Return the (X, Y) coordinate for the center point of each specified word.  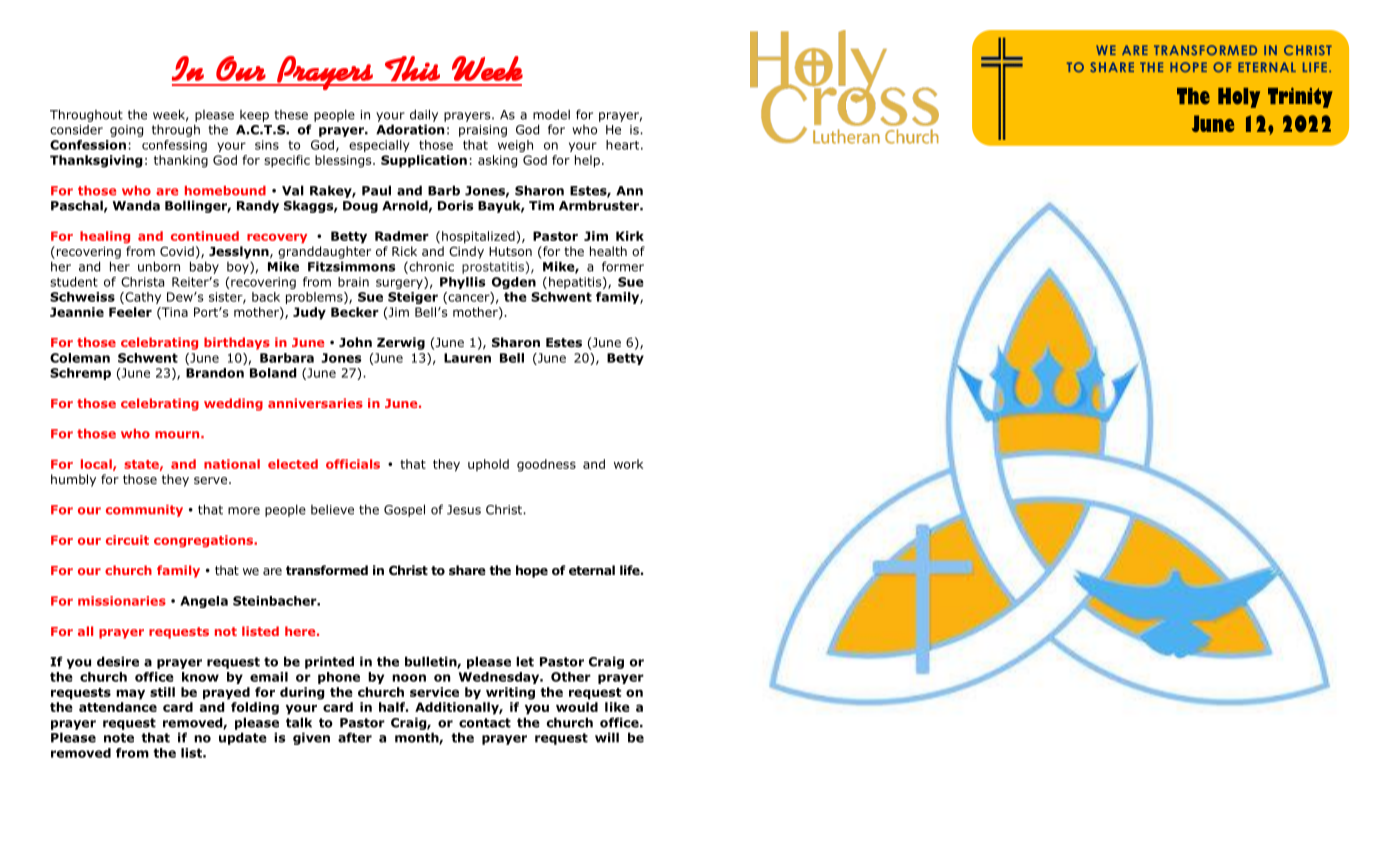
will (607, 737)
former (623, 266)
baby (204, 267)
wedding (233, 404)
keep (254, 116)
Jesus (464, 510)
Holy (1239, 98)
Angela (204, 602)
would (577, 707)
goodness (546, 465)
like (617, 707)
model (551, 114)
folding (255, 708)
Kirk (630, 236)
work (628, 464)
